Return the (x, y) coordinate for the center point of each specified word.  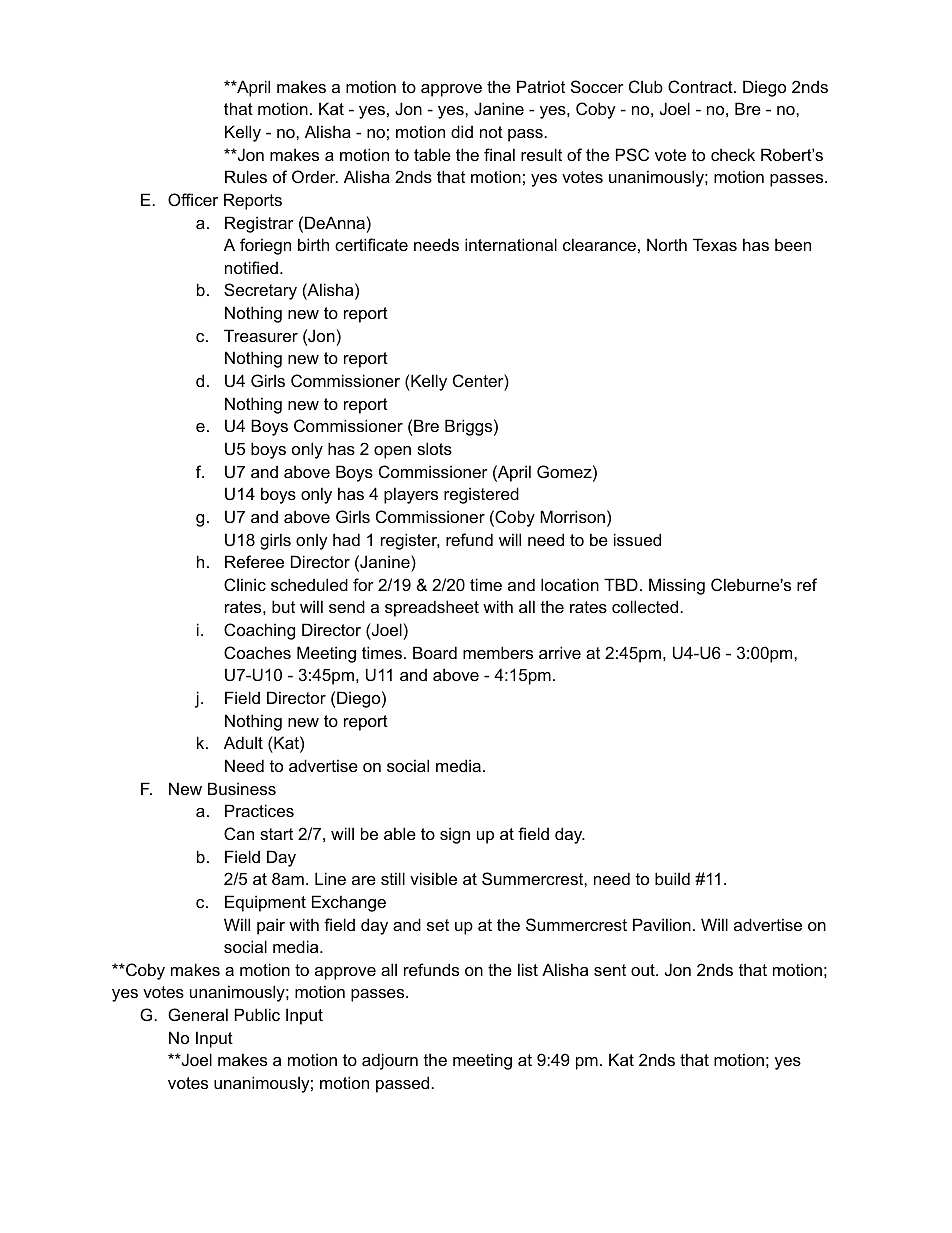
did (462, 131)
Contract (701, 86)
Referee (254, 561)
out (644, 970)
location (570, 584)
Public (257, 1014)
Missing (677, 586)
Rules (246, 176)
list (528, 969)
